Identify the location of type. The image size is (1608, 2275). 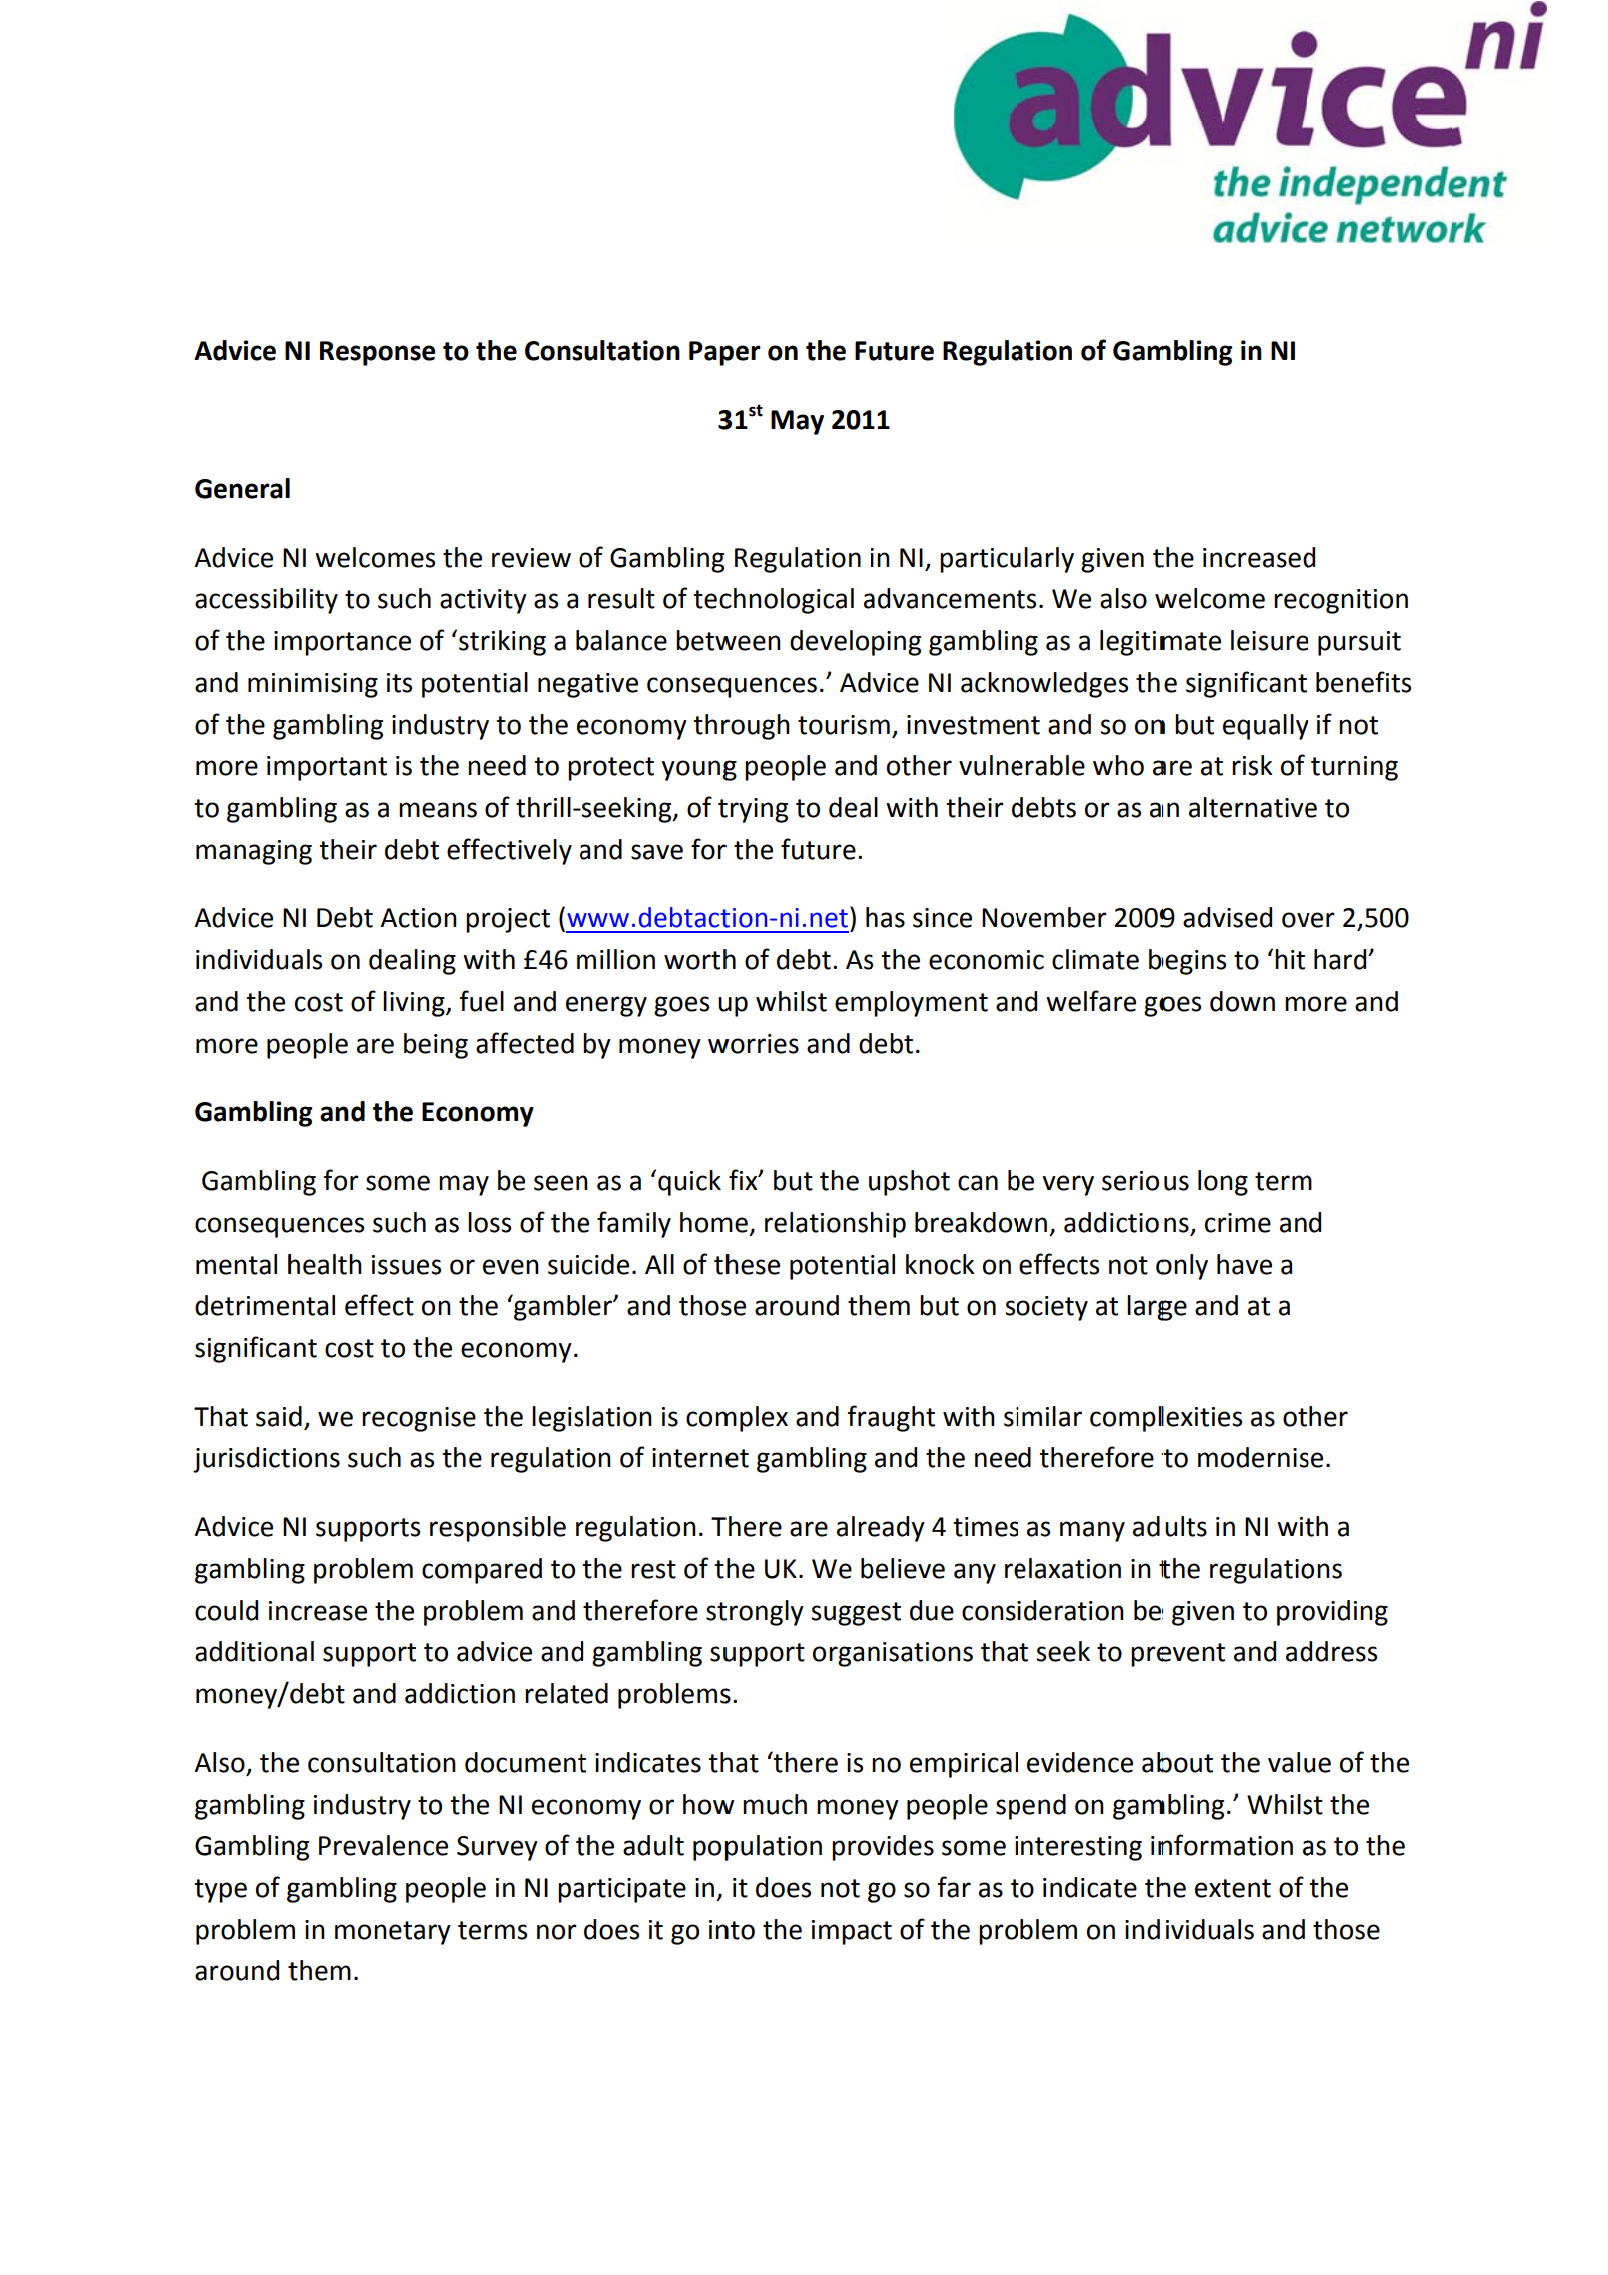
(220, 1891).
